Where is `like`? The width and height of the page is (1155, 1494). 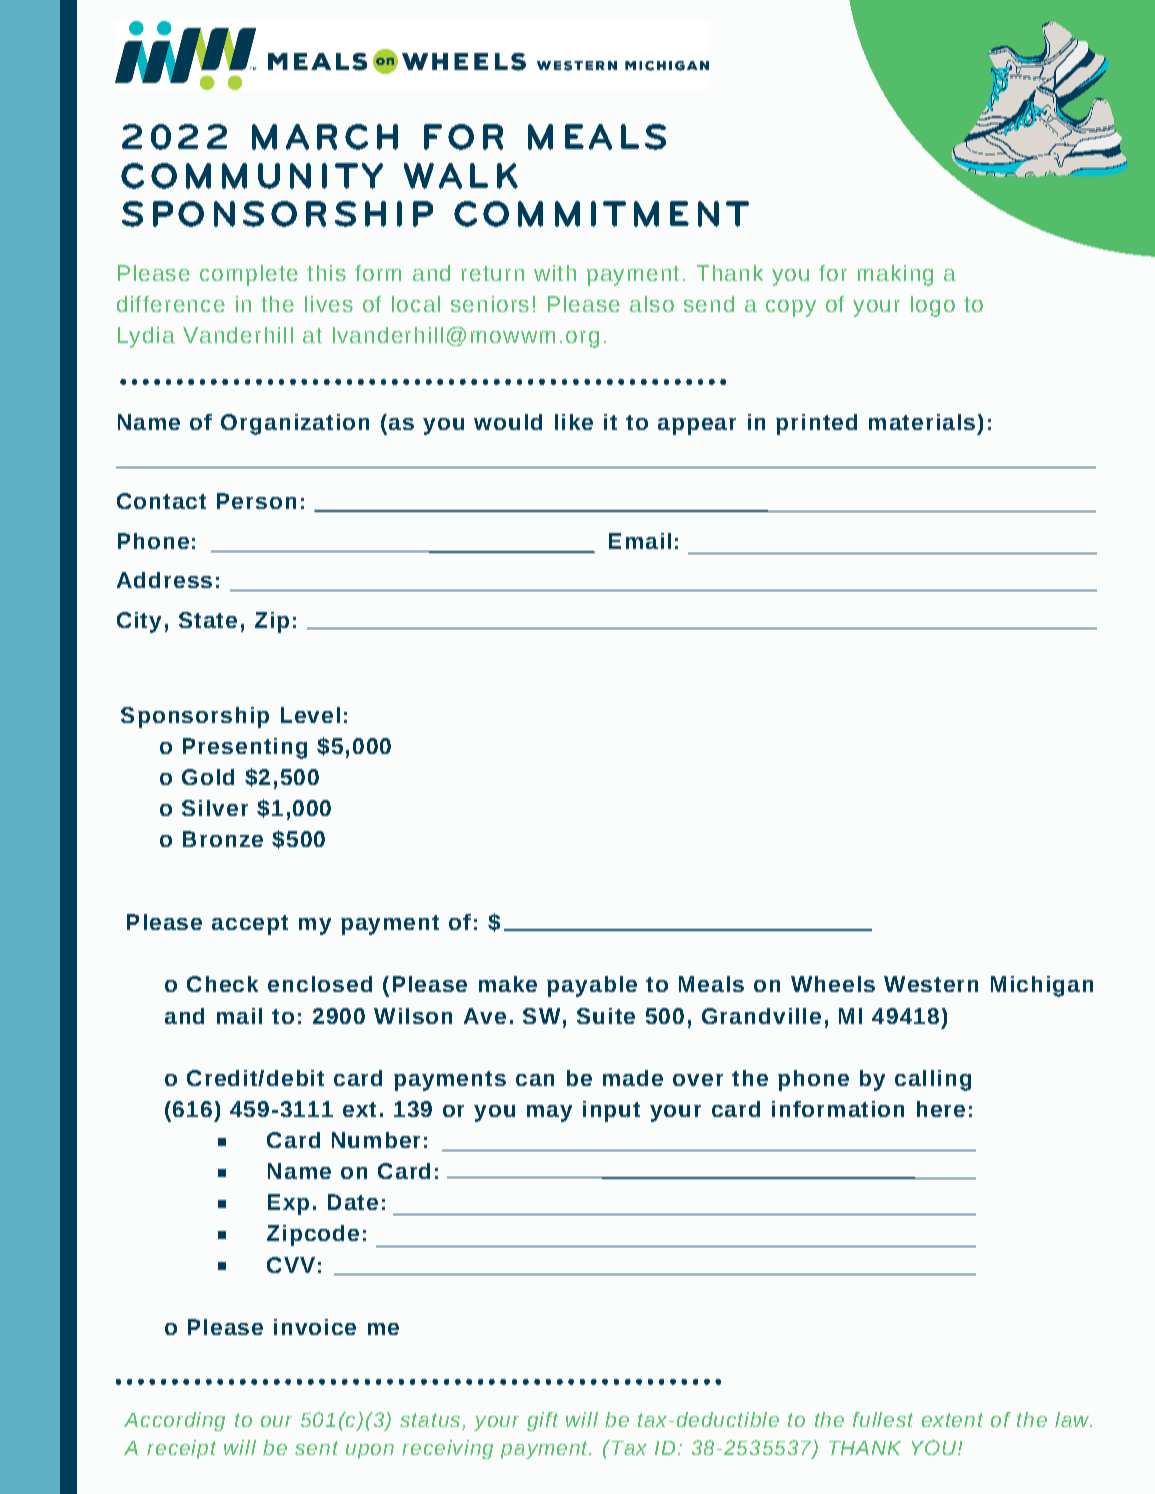 like is located at coordinates (574, 422).
